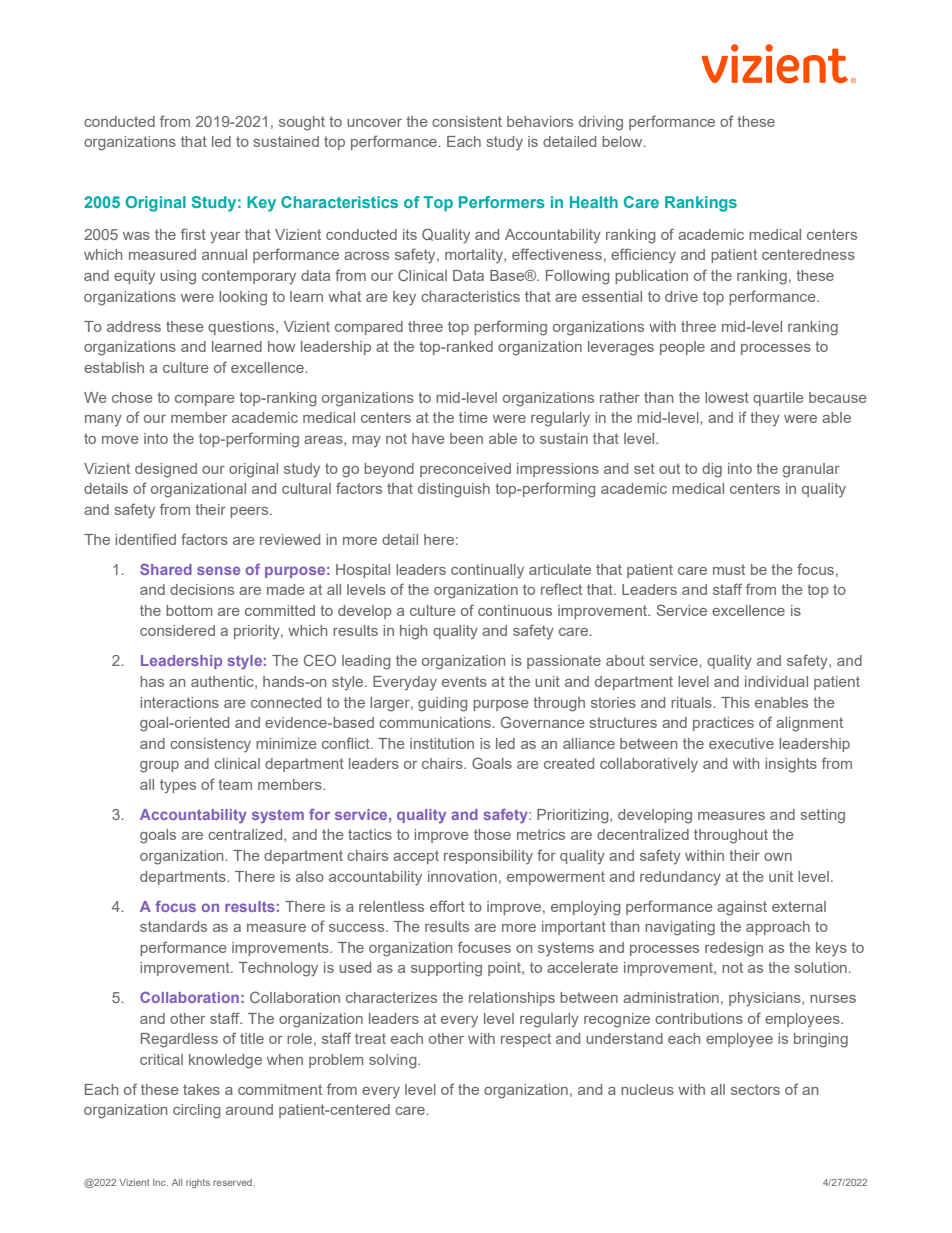 The width and height of the screenshot is (952, 1233). I want to click on below, so click(623, 141).
